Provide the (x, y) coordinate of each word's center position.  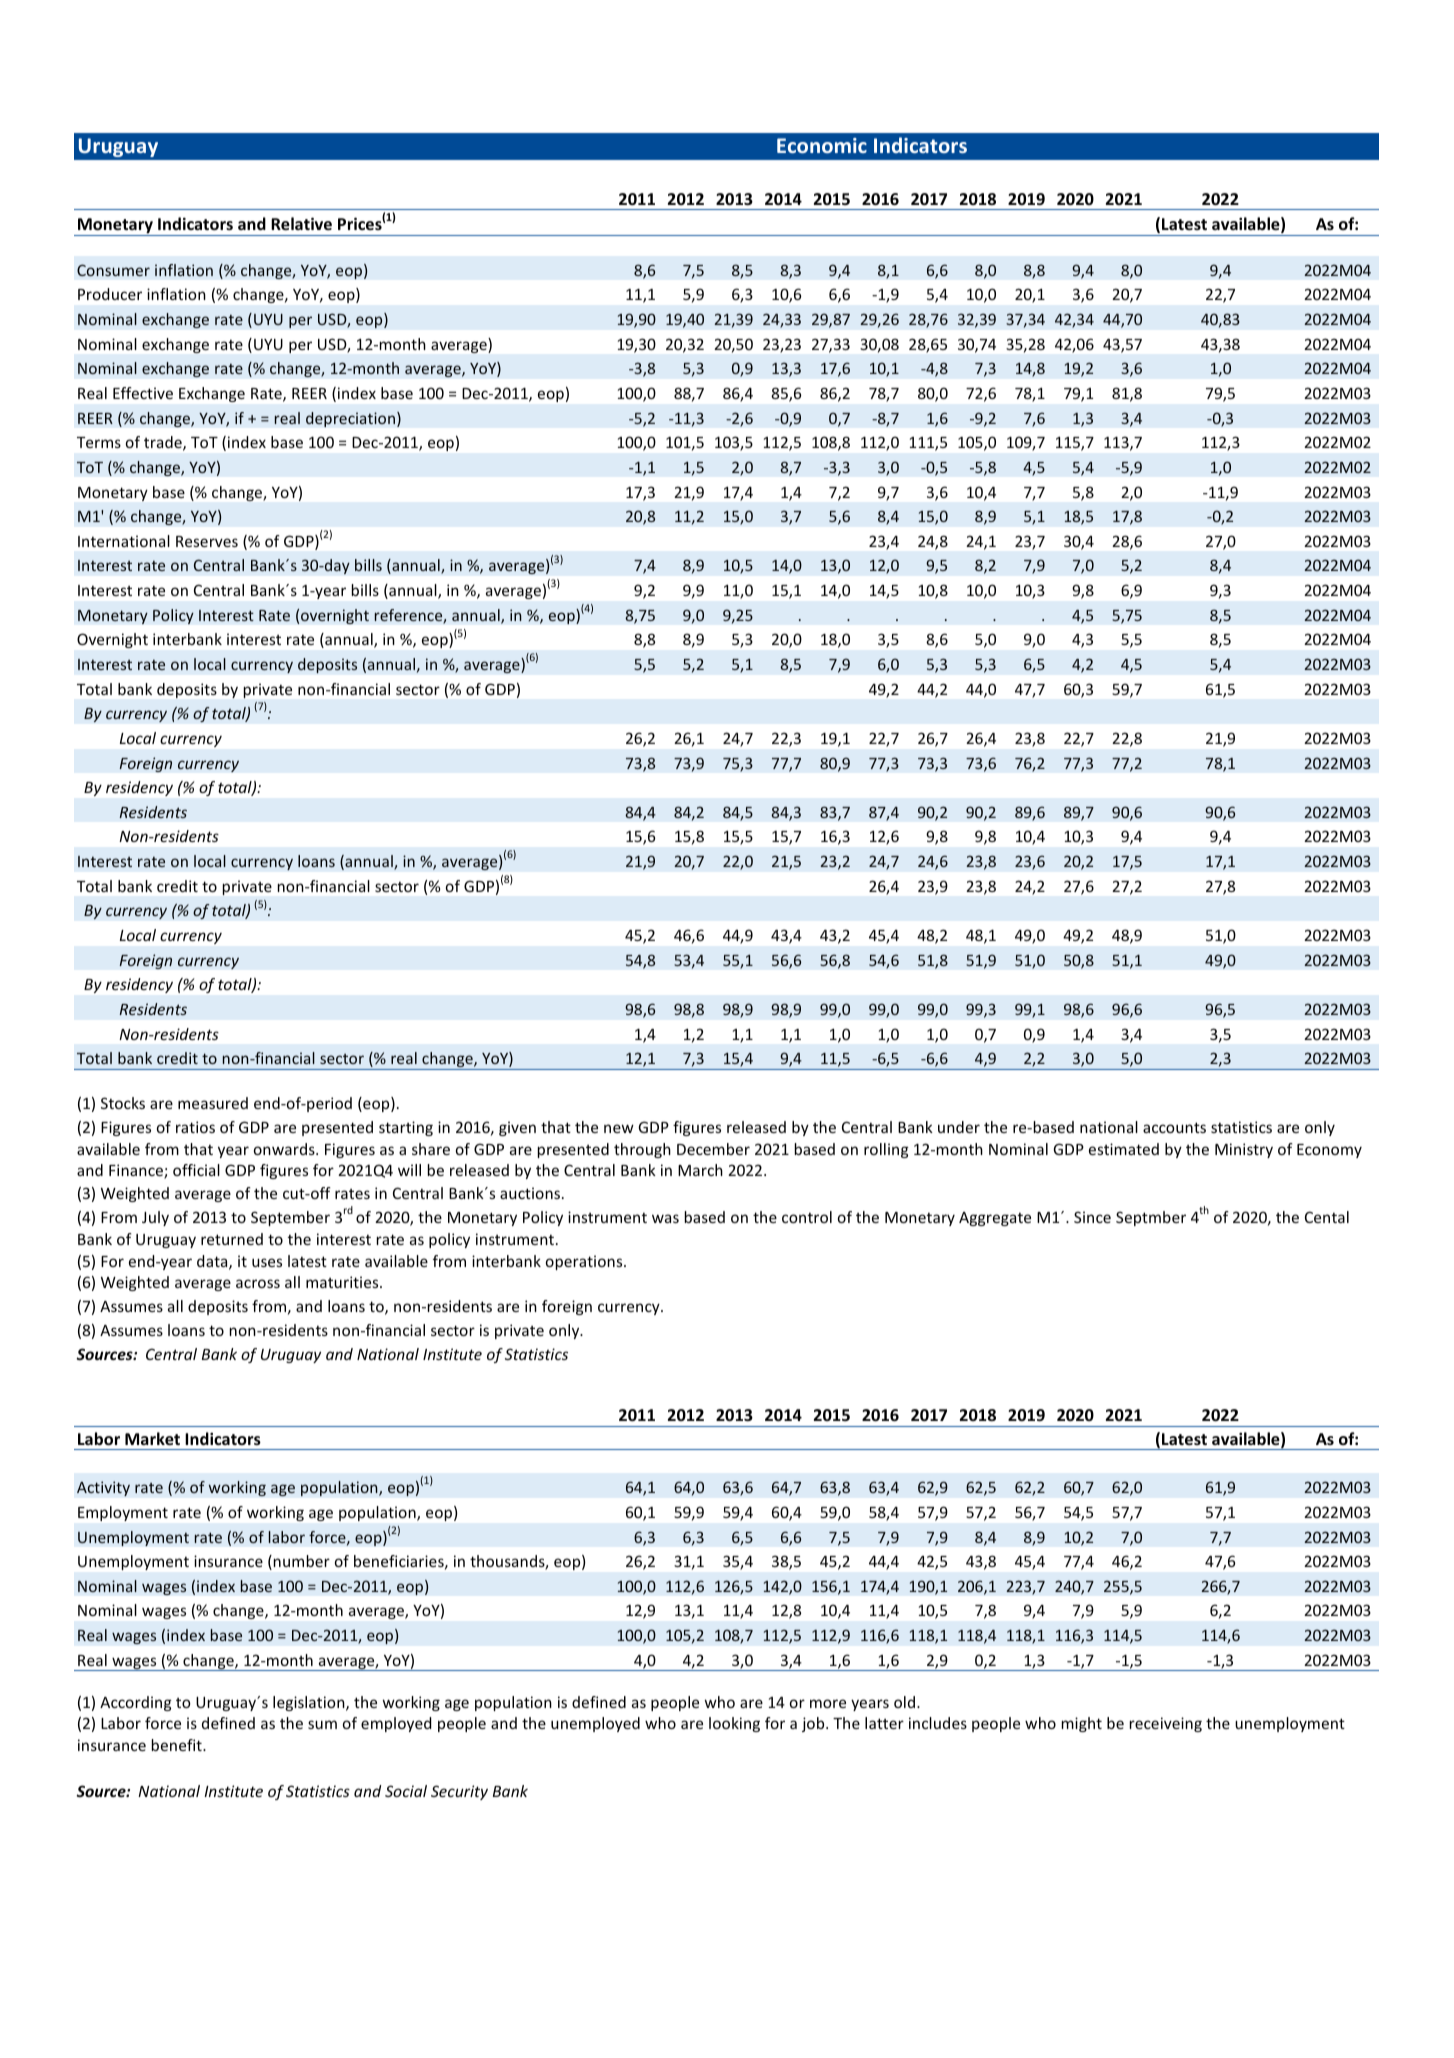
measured (213, 1103)
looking (734, 1724)
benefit (178, 1745)
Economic (822, 145)
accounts (1174, 1127)
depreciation (352, 419)
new (619, 1128)
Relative (301, 223)
